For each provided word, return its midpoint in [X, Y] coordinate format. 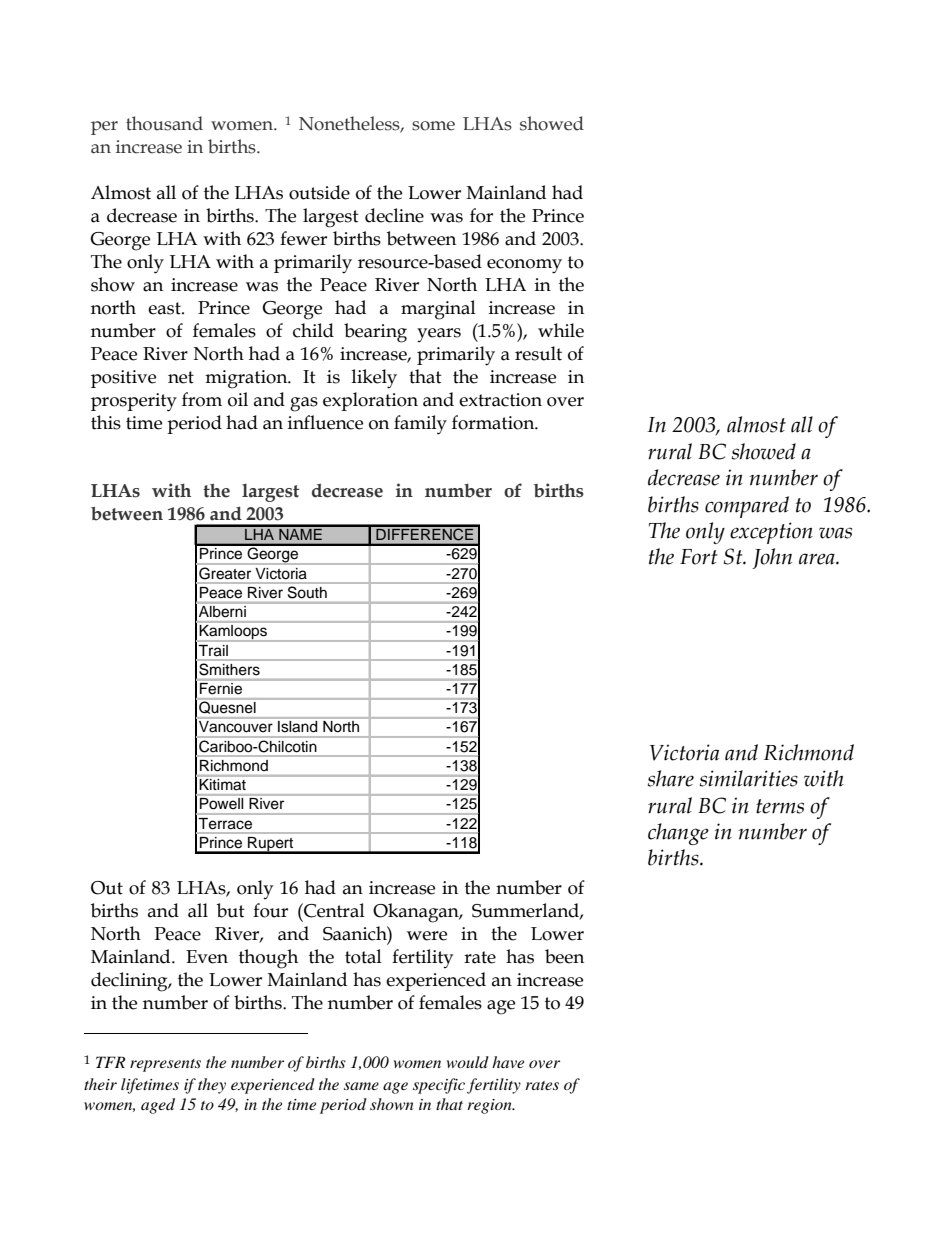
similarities [748, 778]
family [420, 425]
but [231, 910]
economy [524, 266]
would [468, 1062]
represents [165, 1065]
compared [747, 507]
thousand [164, 123]
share [670, 778]
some [433, 126]
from [202, 399]
